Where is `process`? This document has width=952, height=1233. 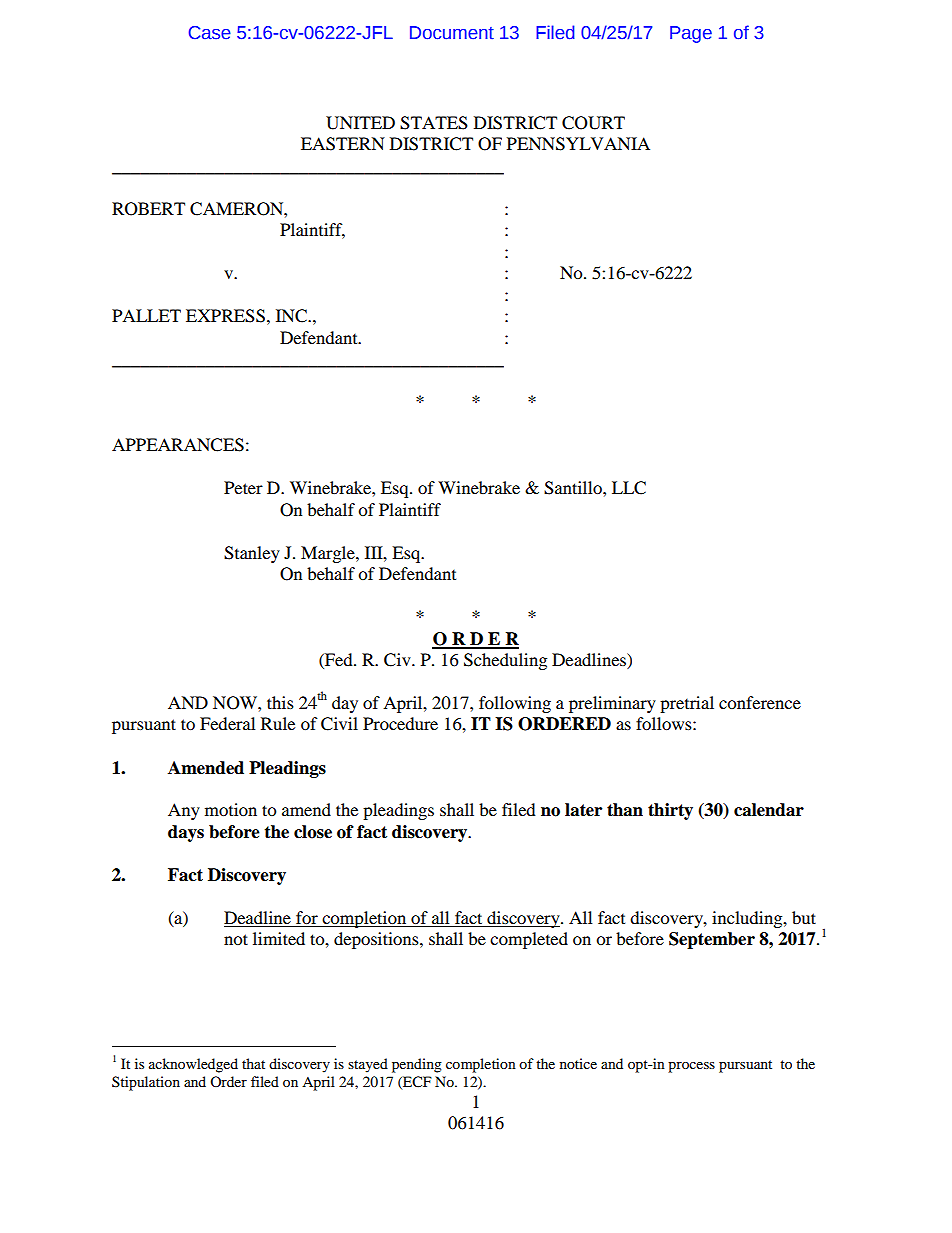
process is located at coordinates (691, 1067).
